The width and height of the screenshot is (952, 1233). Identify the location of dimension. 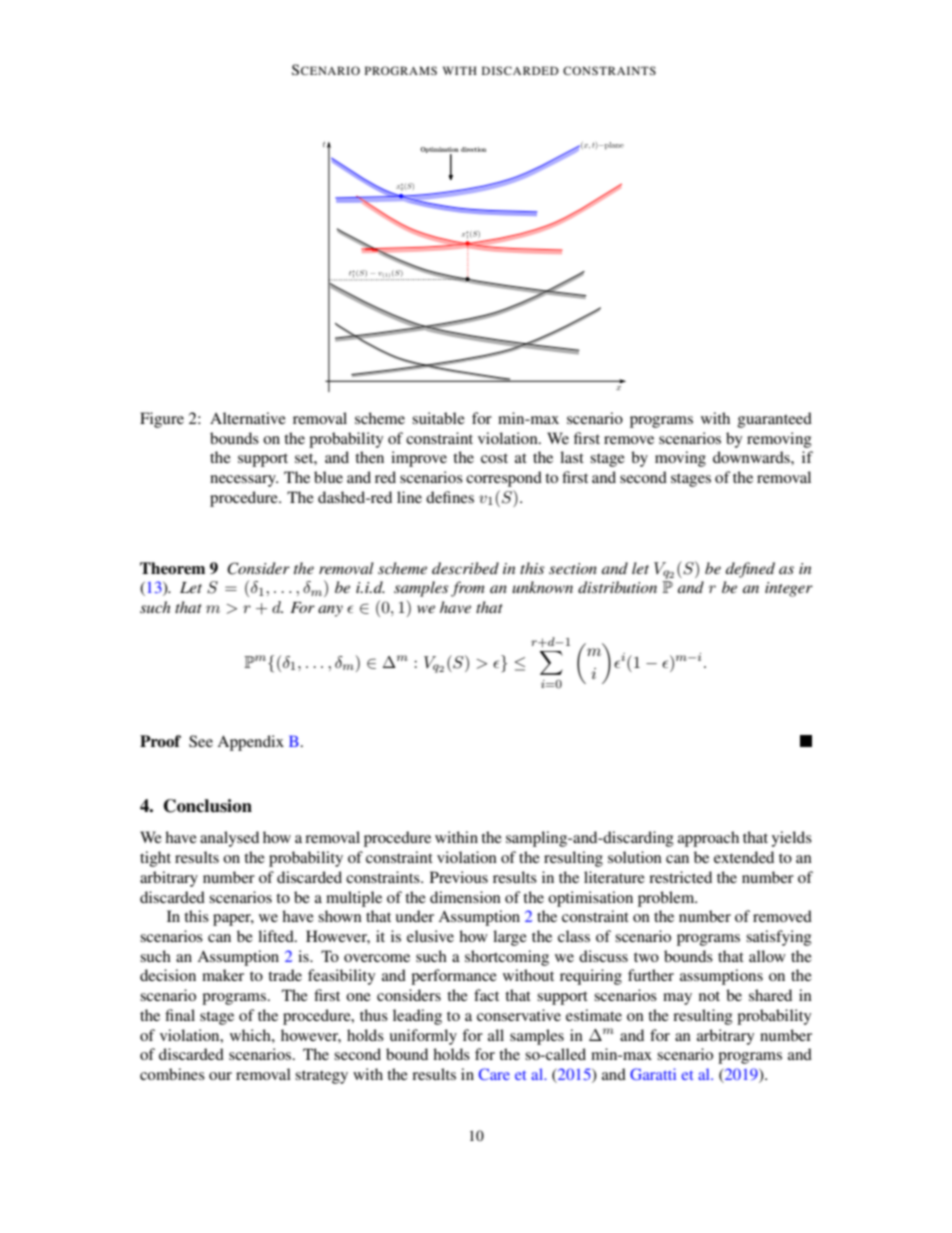
(465, 897).
